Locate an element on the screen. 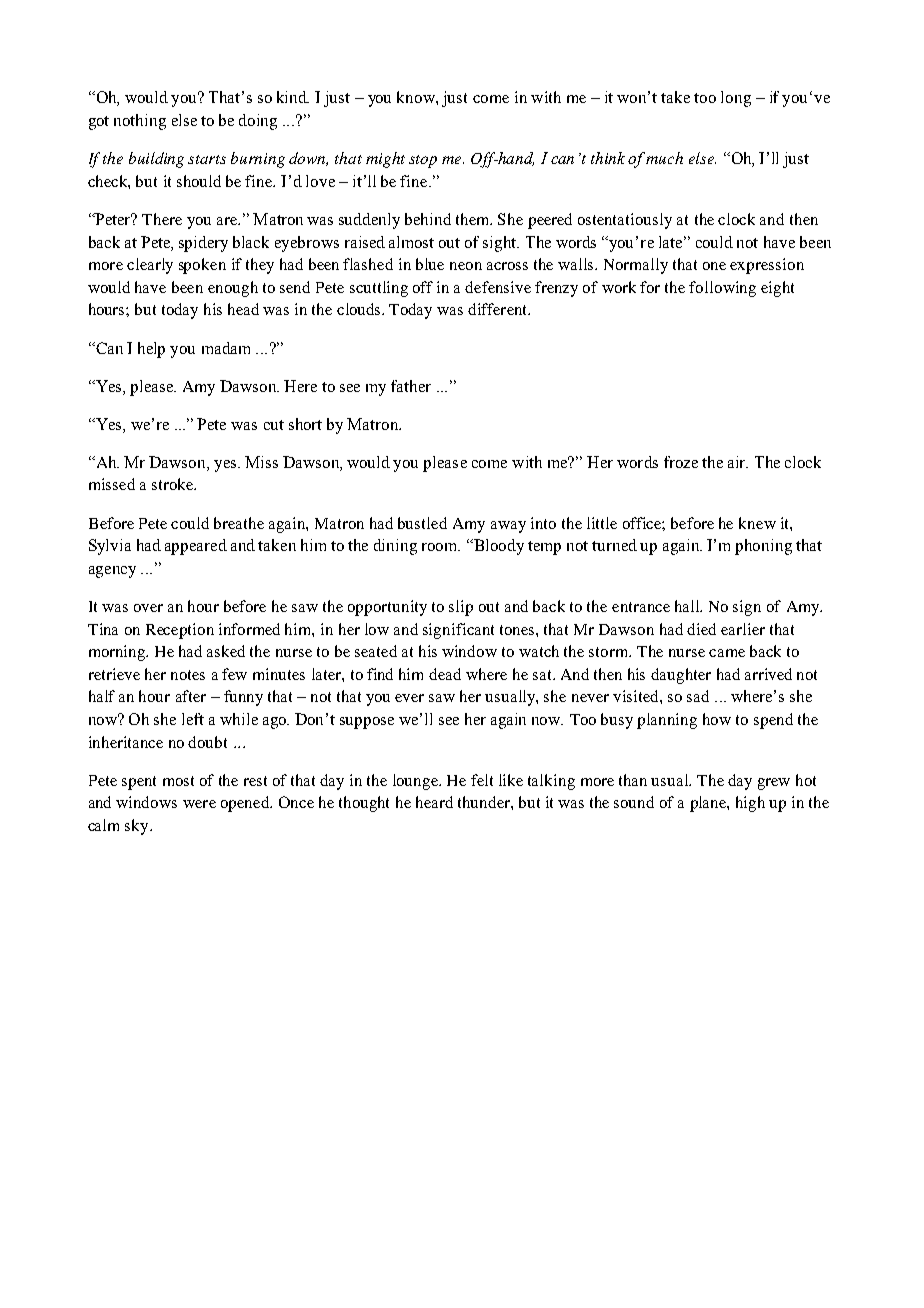  dead is located at coordinates (445, 674).
